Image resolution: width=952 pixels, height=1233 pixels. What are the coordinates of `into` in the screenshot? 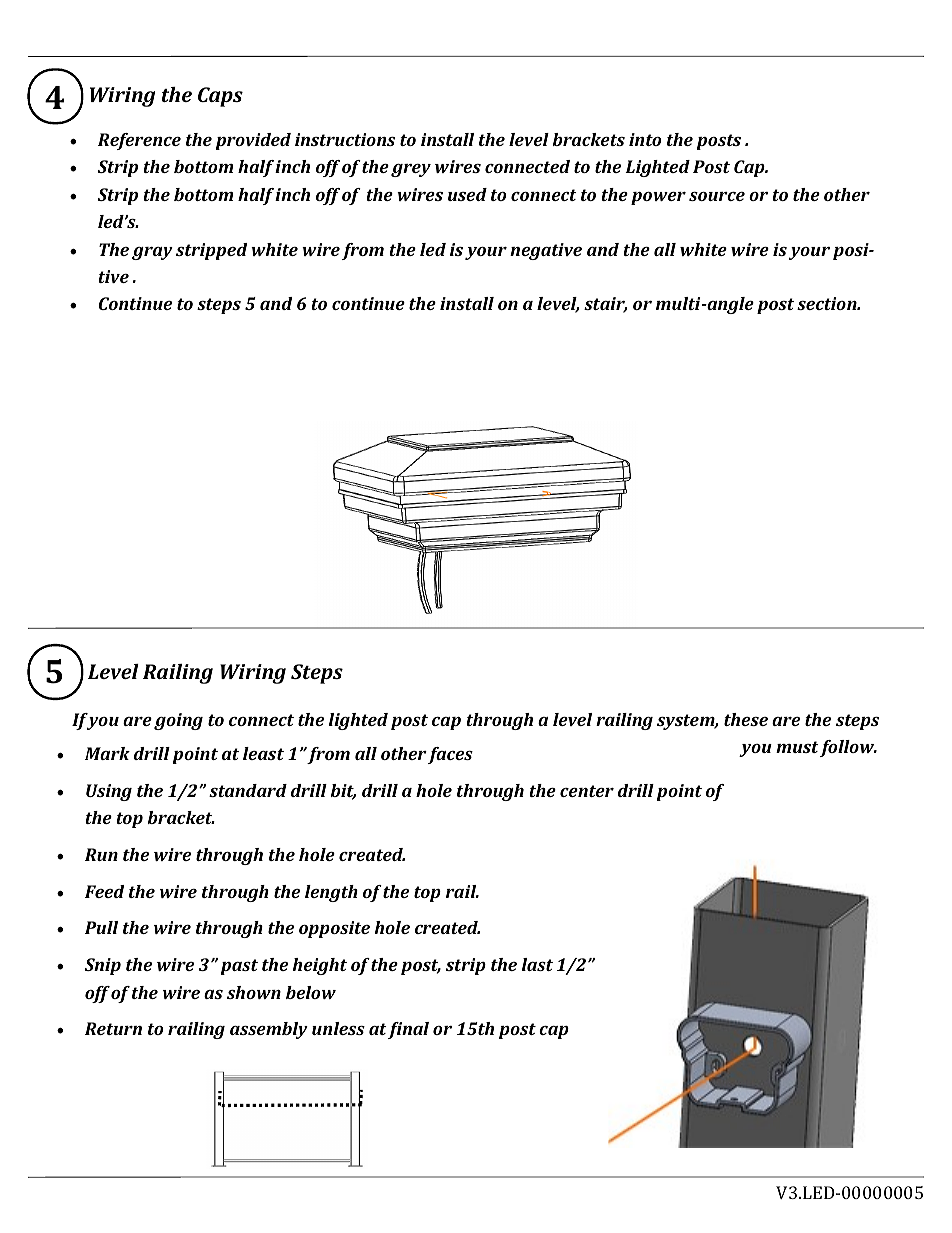 It's located at (645, 139).
